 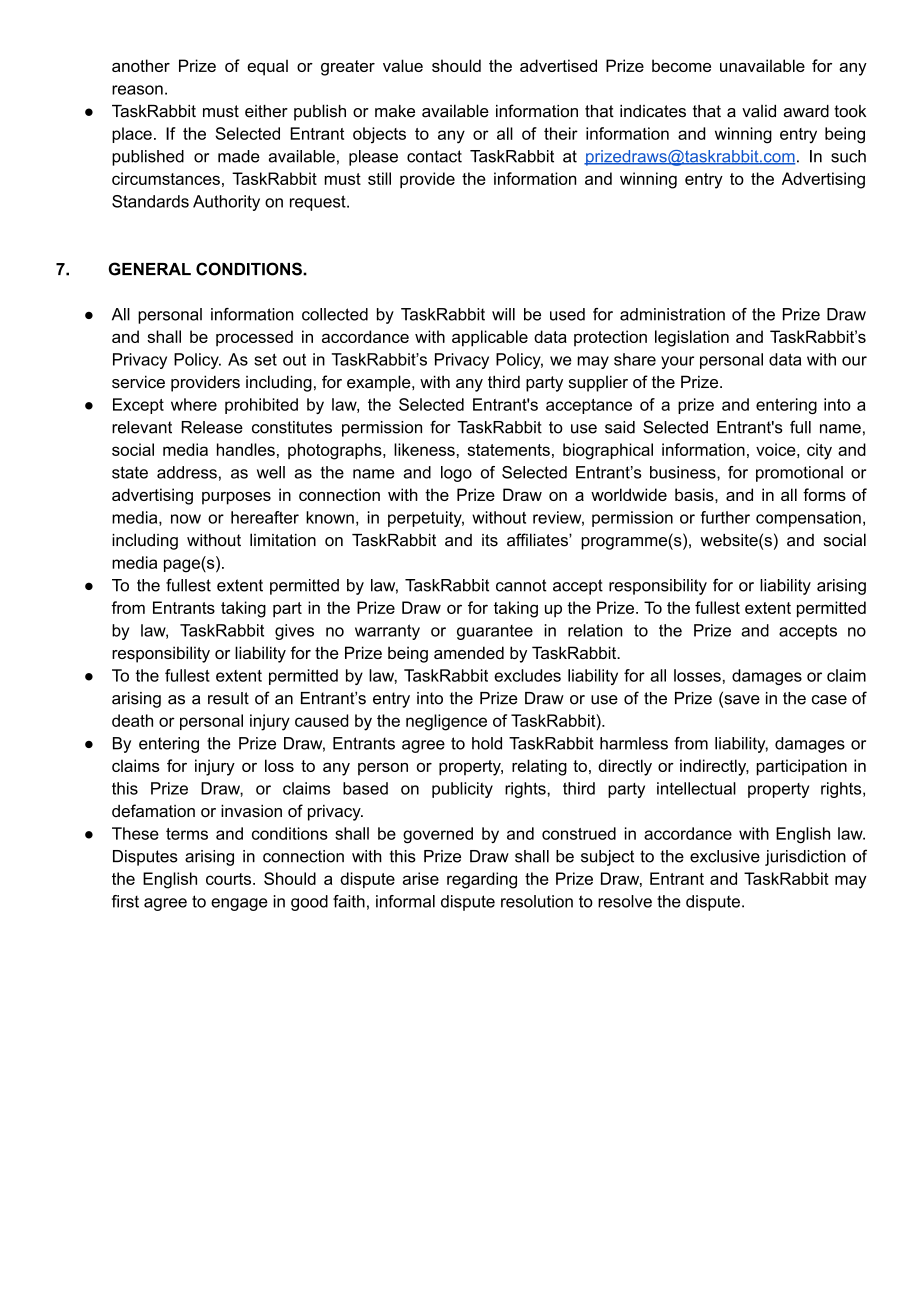 I want to click on case, so click(x=829, y=700).
